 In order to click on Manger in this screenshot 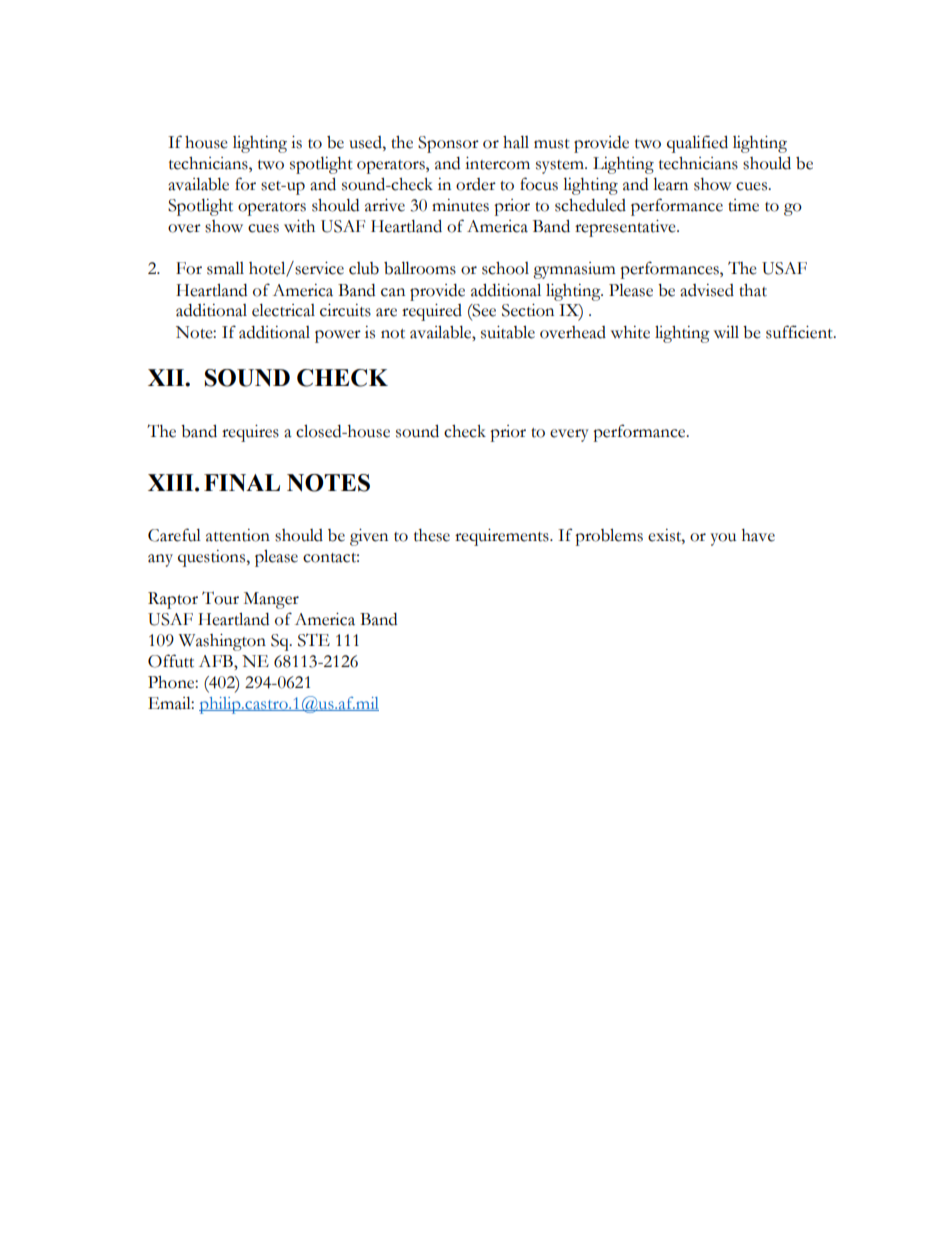, I will do `click(271, 600)`.
